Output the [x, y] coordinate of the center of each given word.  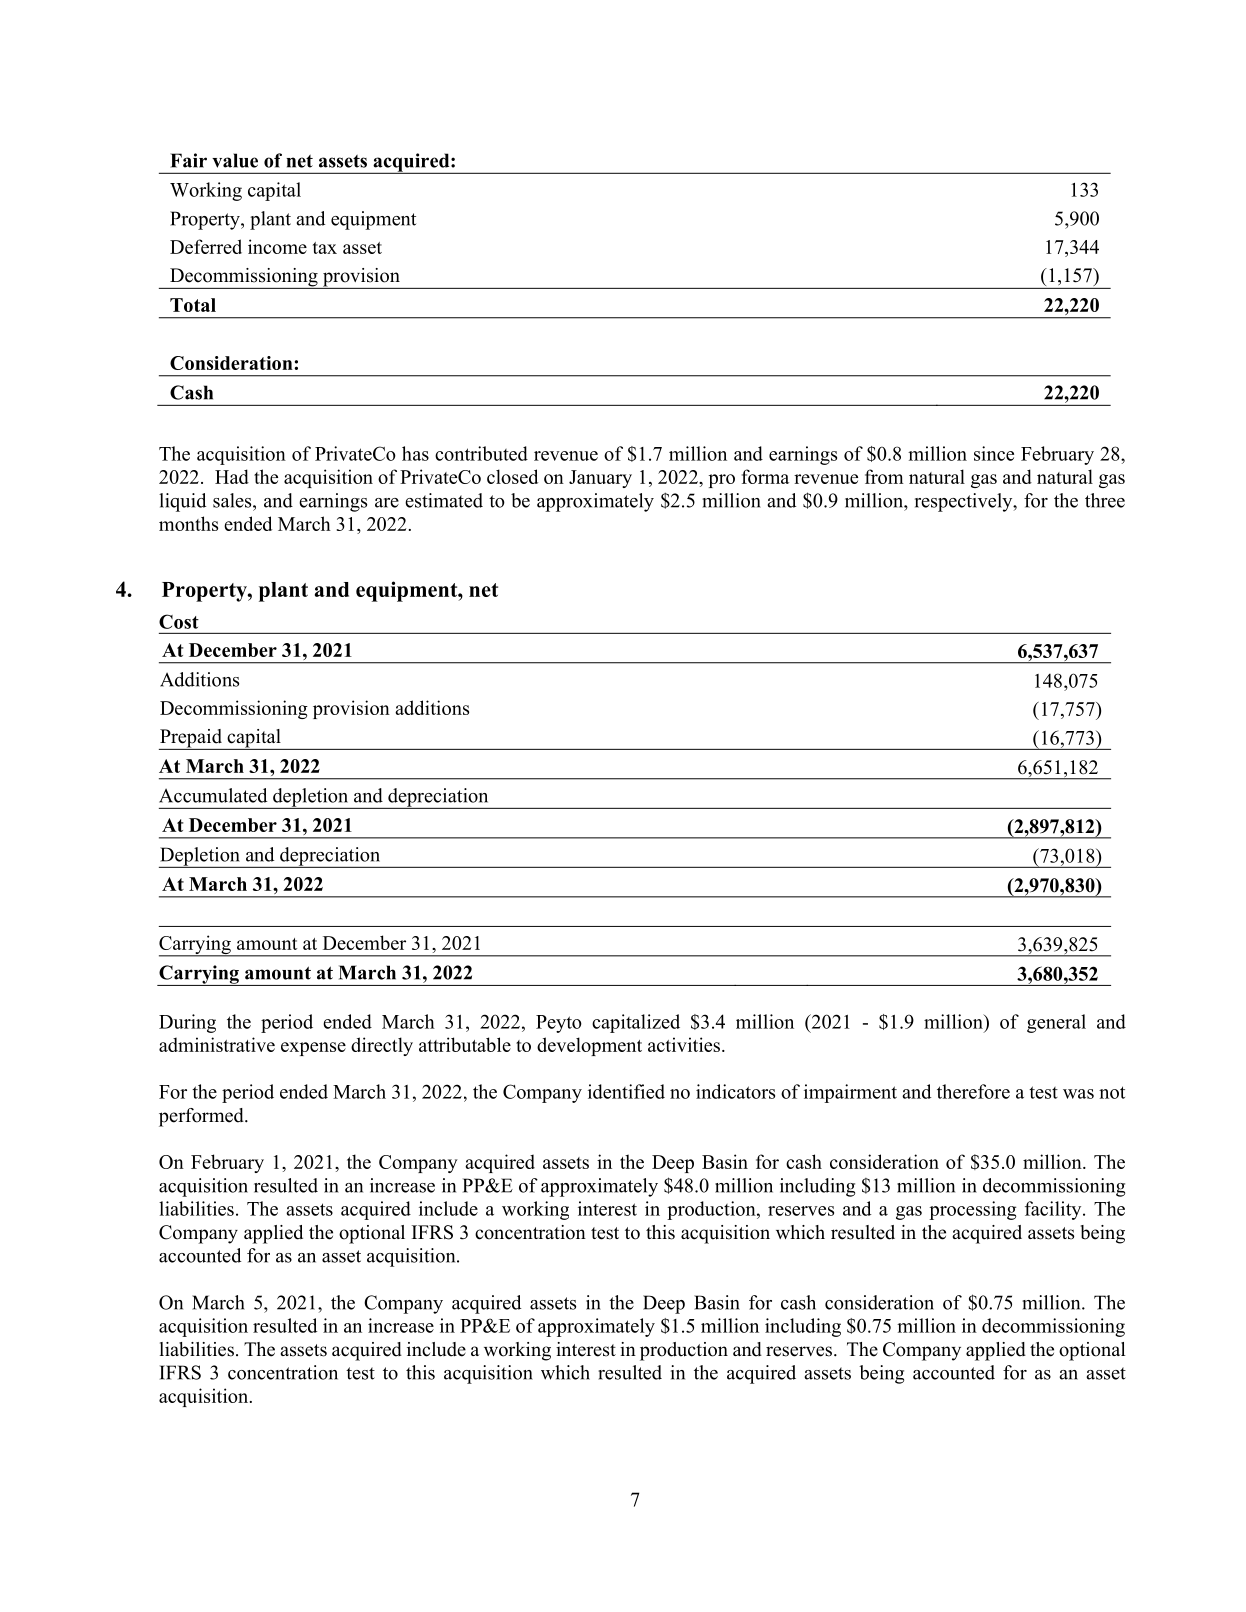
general [1056, 1023]
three [1105, 500]
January [600, 479]
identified [626, 1091]
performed [202, 1117]
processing [972, 1210]
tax [325, 248]
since [994, 453]
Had [232, 476]
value [235, 160]
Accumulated [213, 795]
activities [685, 1044]
